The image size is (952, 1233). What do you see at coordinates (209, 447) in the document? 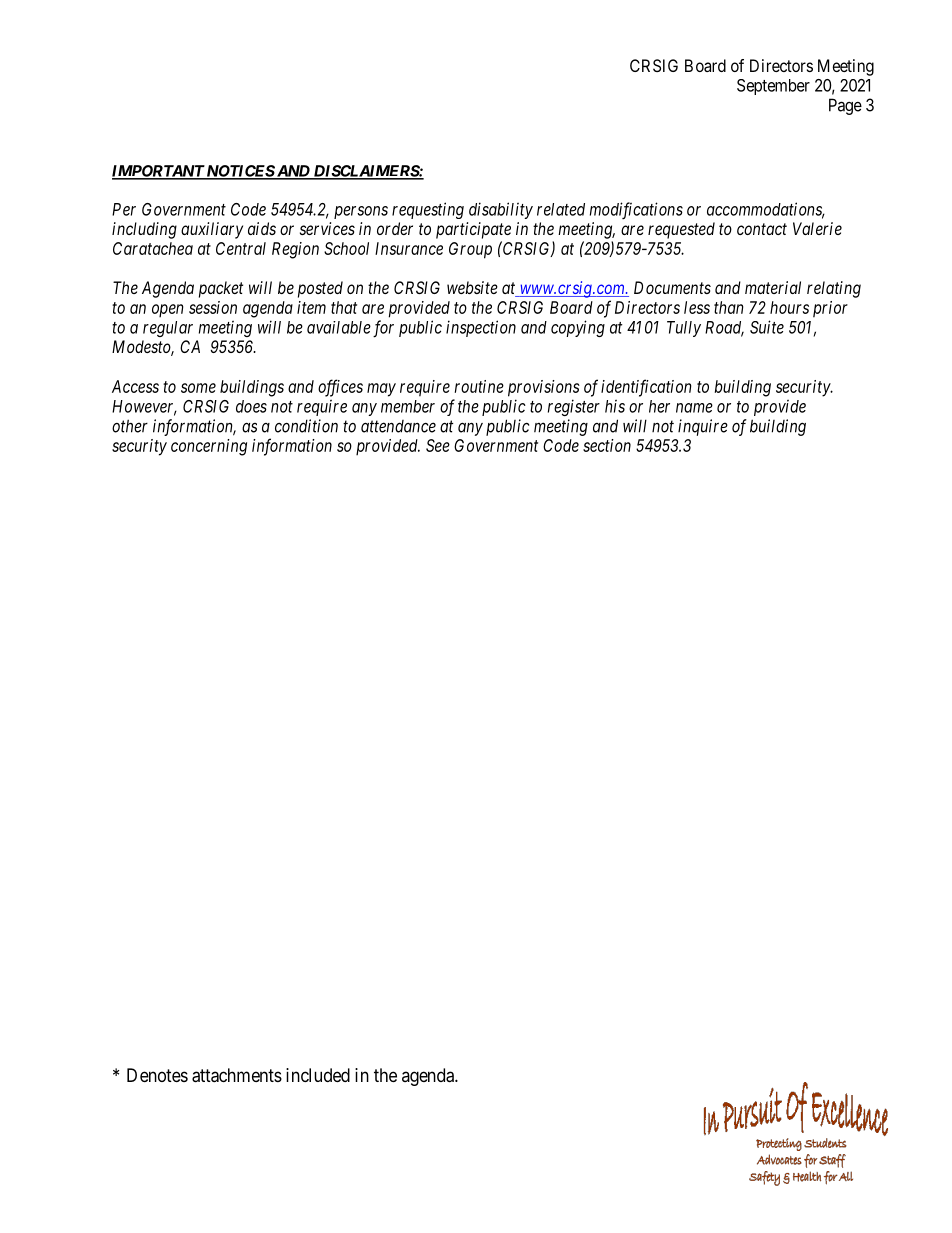
I see `concerning` at bounding box center [209, 447].
